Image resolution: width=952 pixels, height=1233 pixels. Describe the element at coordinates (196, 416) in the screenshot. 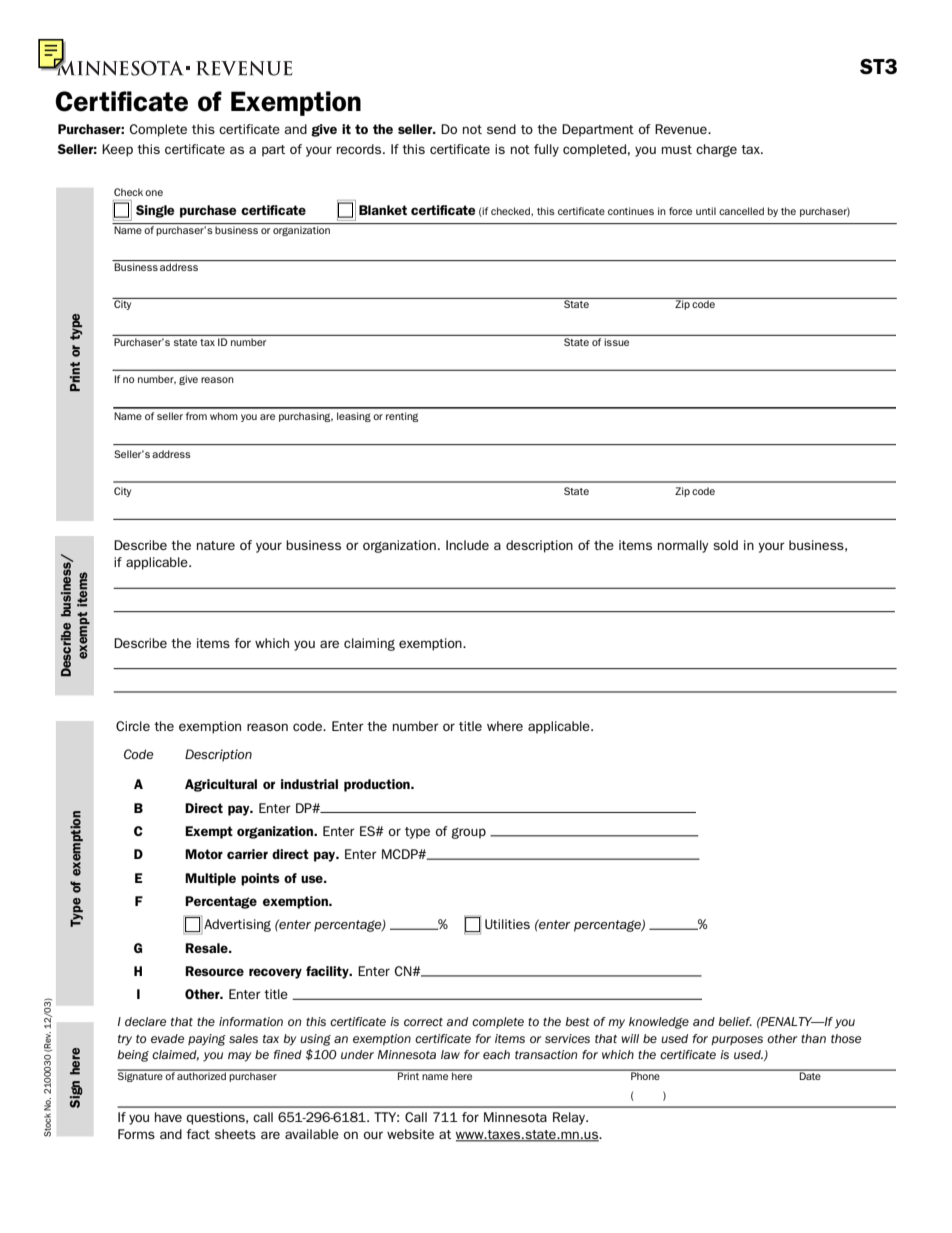

I see `from` at that location.
